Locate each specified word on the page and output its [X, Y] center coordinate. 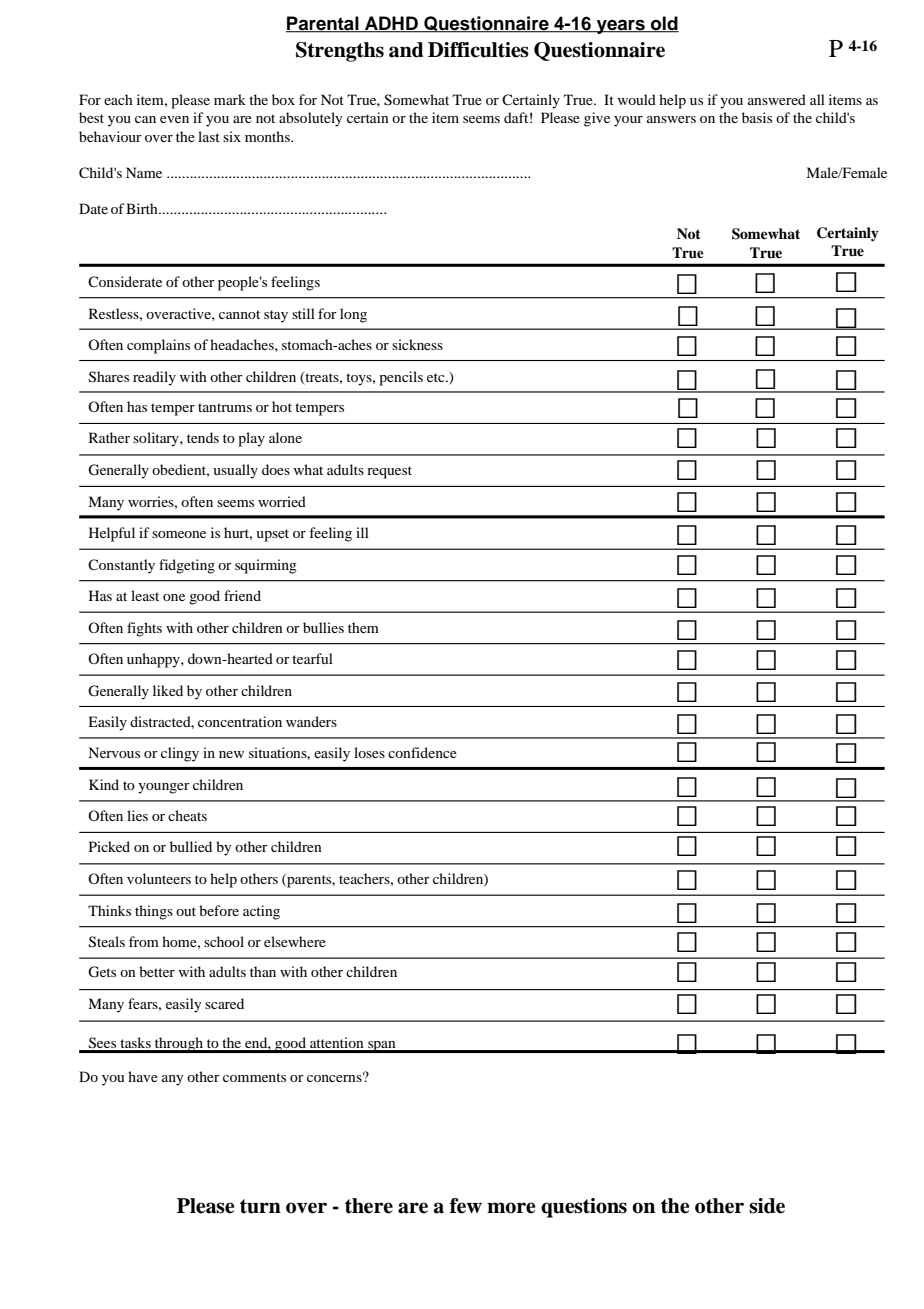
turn [260, 1206]
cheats [187, 815]
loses [369, 752]
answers [671, 119]
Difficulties [478, 50]
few [466, 1206]
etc [437, 377]
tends [203, 437]
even [174, 119]
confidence [422, 752]
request [389, 472]
